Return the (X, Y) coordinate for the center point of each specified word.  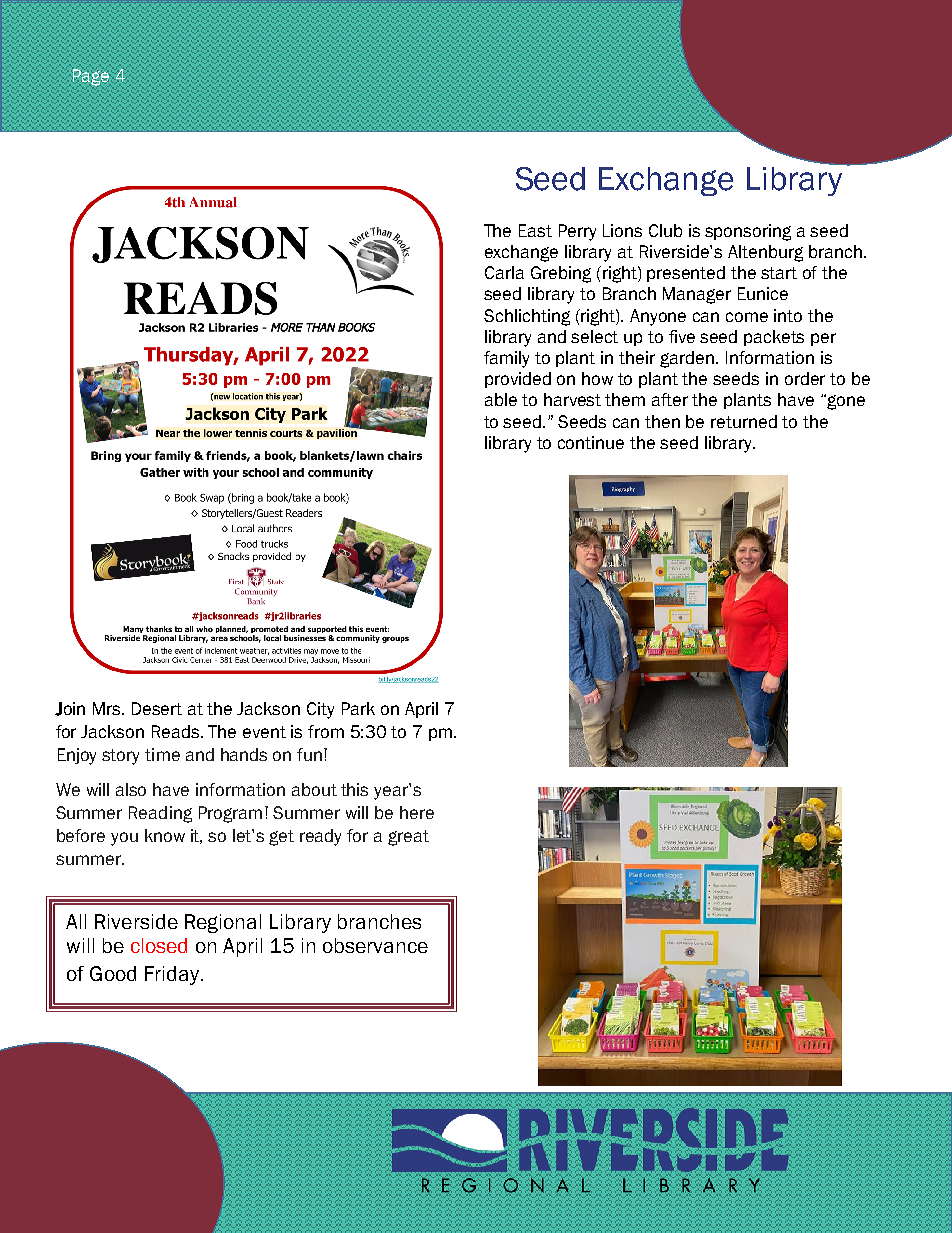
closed (159, 945)
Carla (504, 272)
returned (744, 421)
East (535, 230)
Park (358, 708)
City (320, 710)
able (501, 399)
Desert (157, 708)
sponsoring (748, 232)
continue (591, 442)
